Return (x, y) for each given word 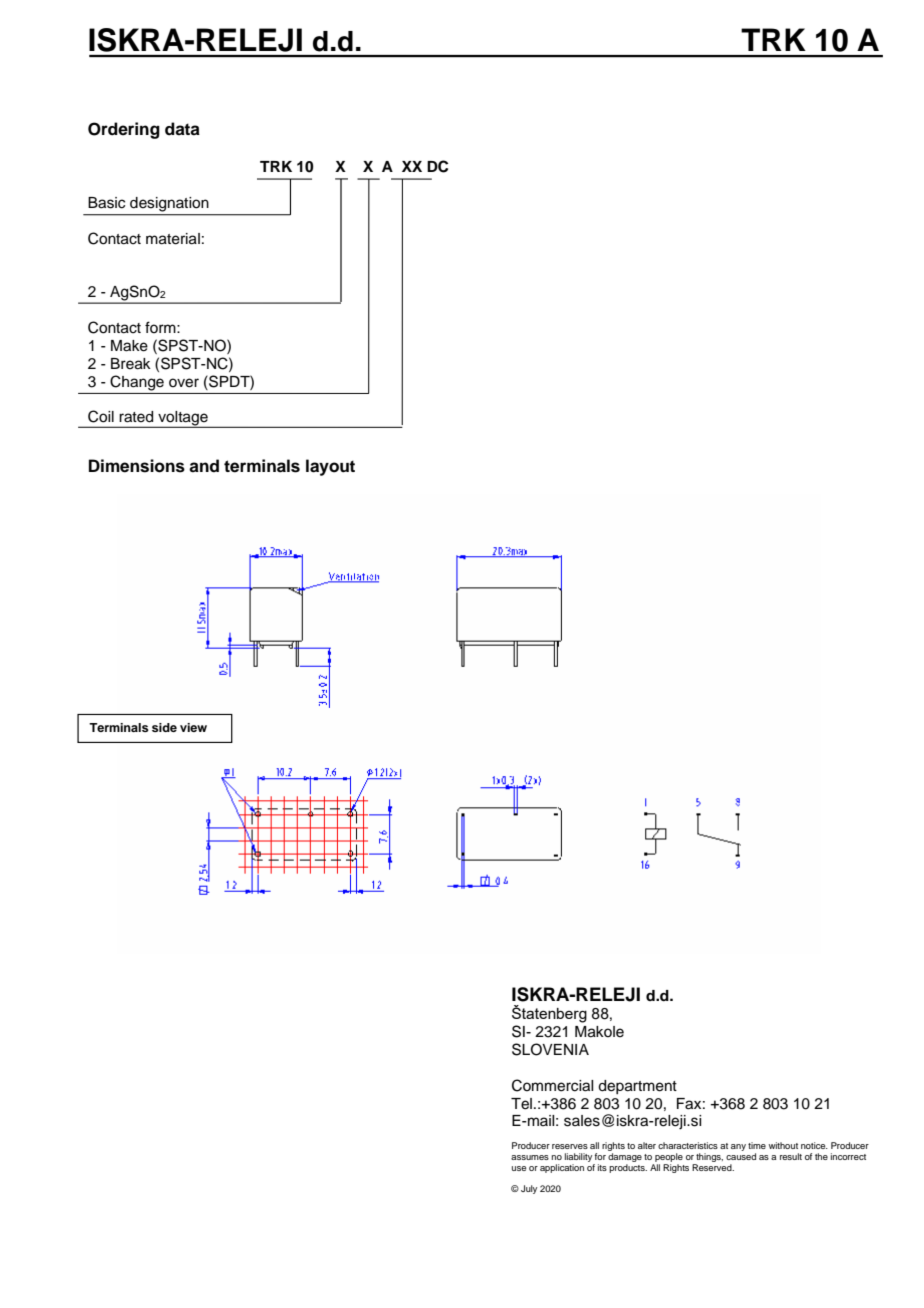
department (637, 1087)
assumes (530, 1157)
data (182, 129)
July (529, 1189)
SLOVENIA (550, 1049)
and (204, 466)
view (193, 727)
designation (169, 204)
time (757, 1145)
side (164, 727)
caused (741, 1156)
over (184, 383)
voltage (183, 419)
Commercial (552, 1085)
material (173, 239)
